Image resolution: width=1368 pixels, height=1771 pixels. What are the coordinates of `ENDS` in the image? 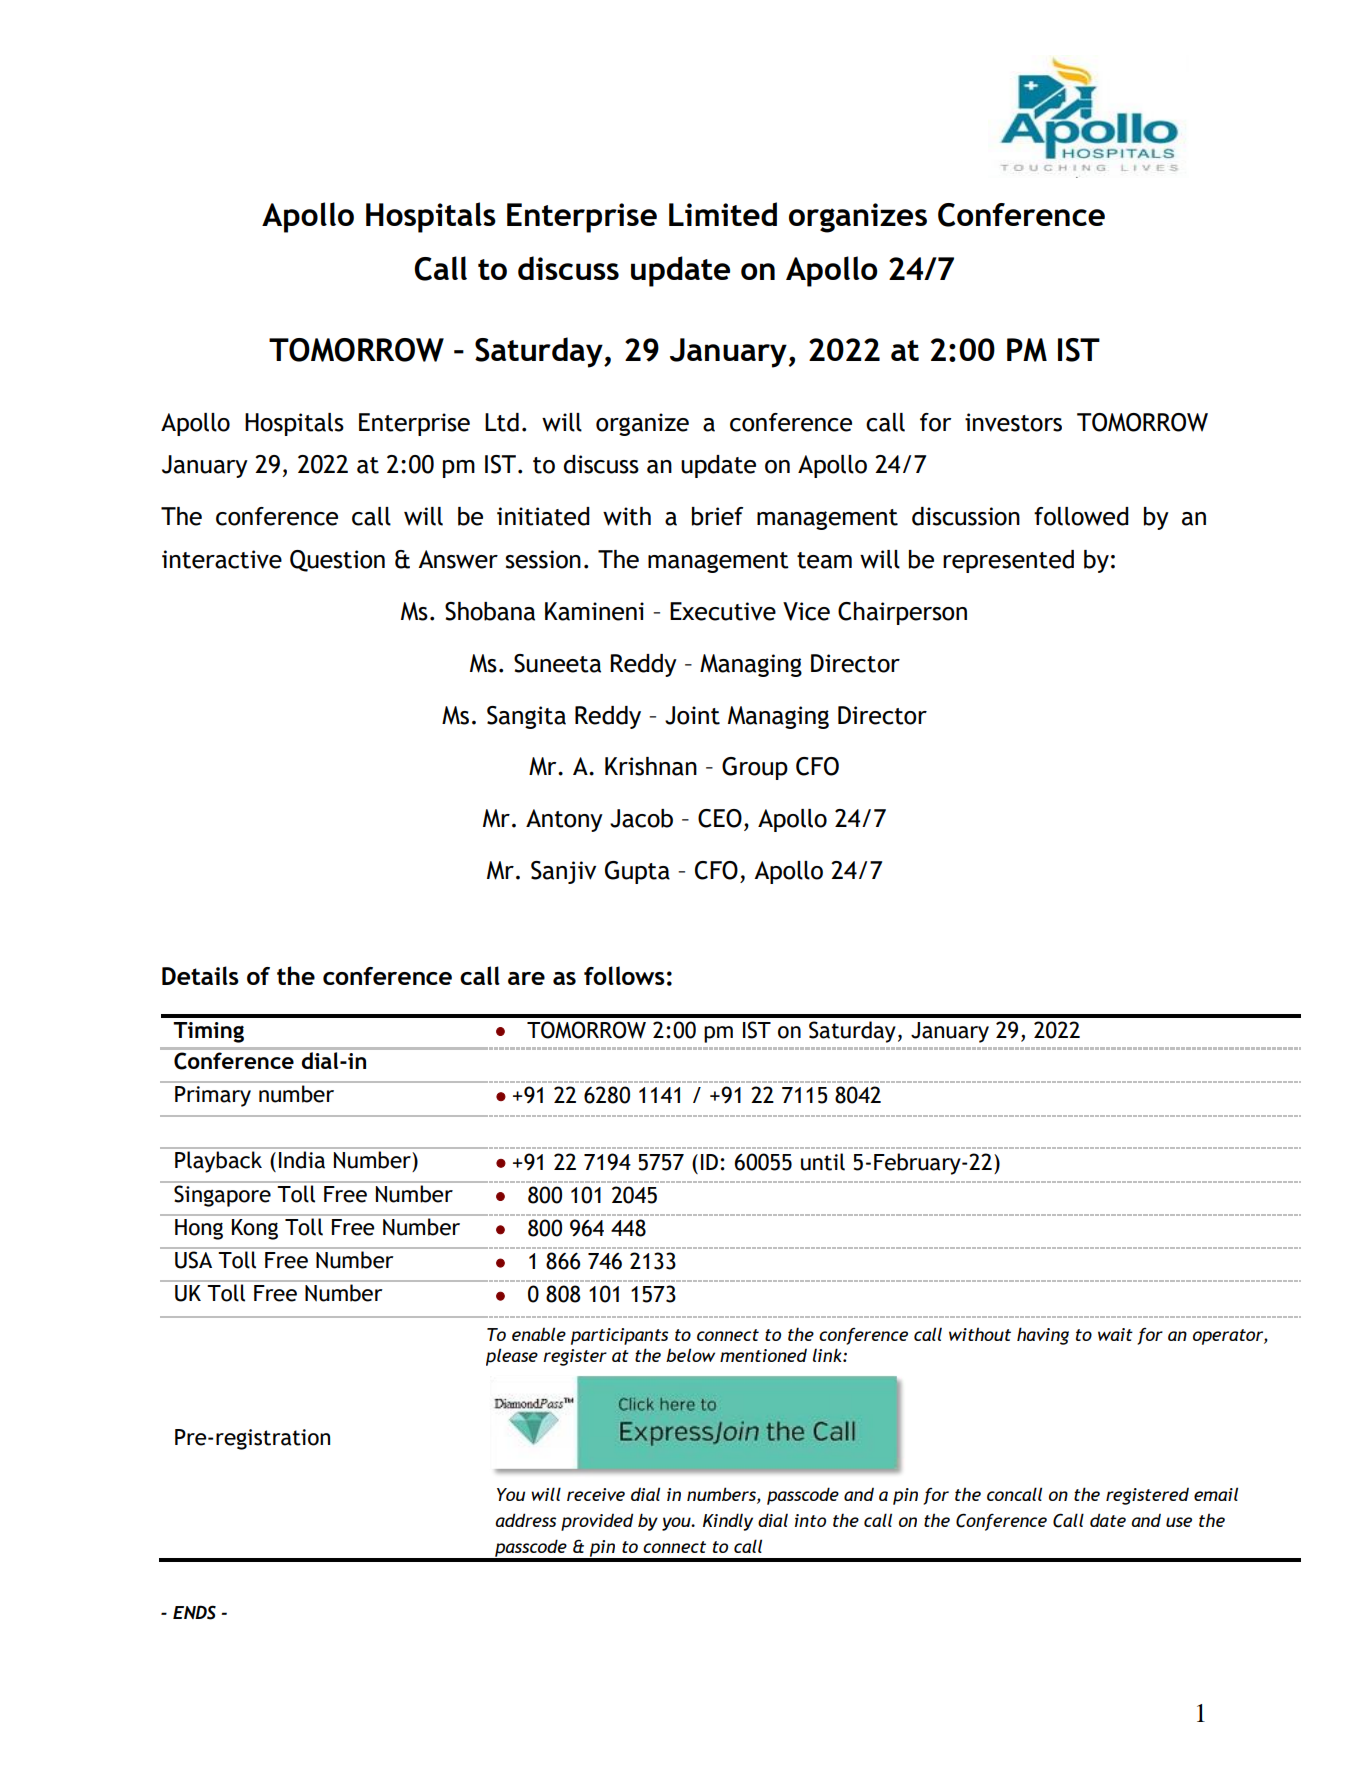 It's located at (194, 1612).
